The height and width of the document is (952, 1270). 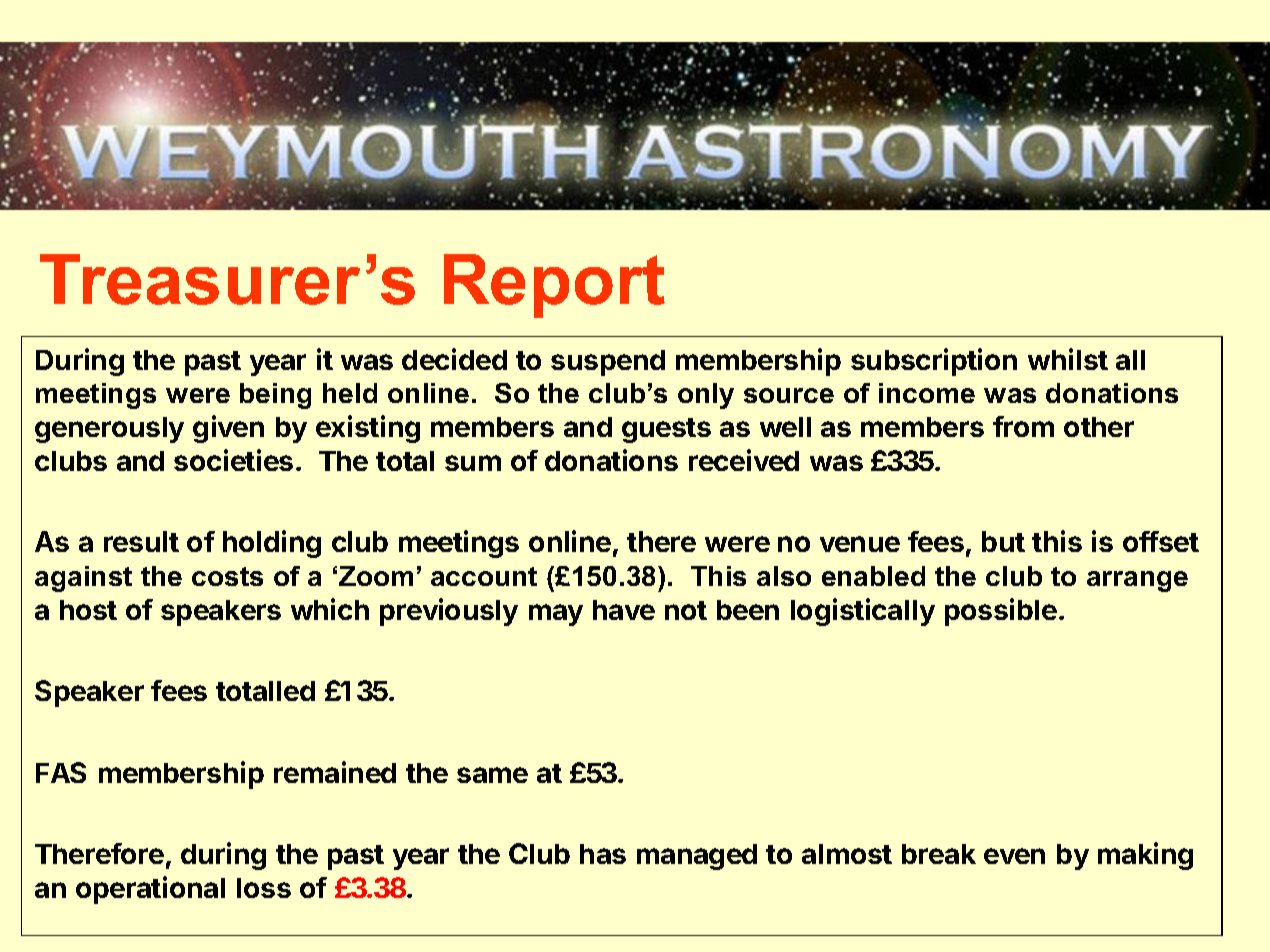 I want to click on FAS, so click(x=61, y=772).
